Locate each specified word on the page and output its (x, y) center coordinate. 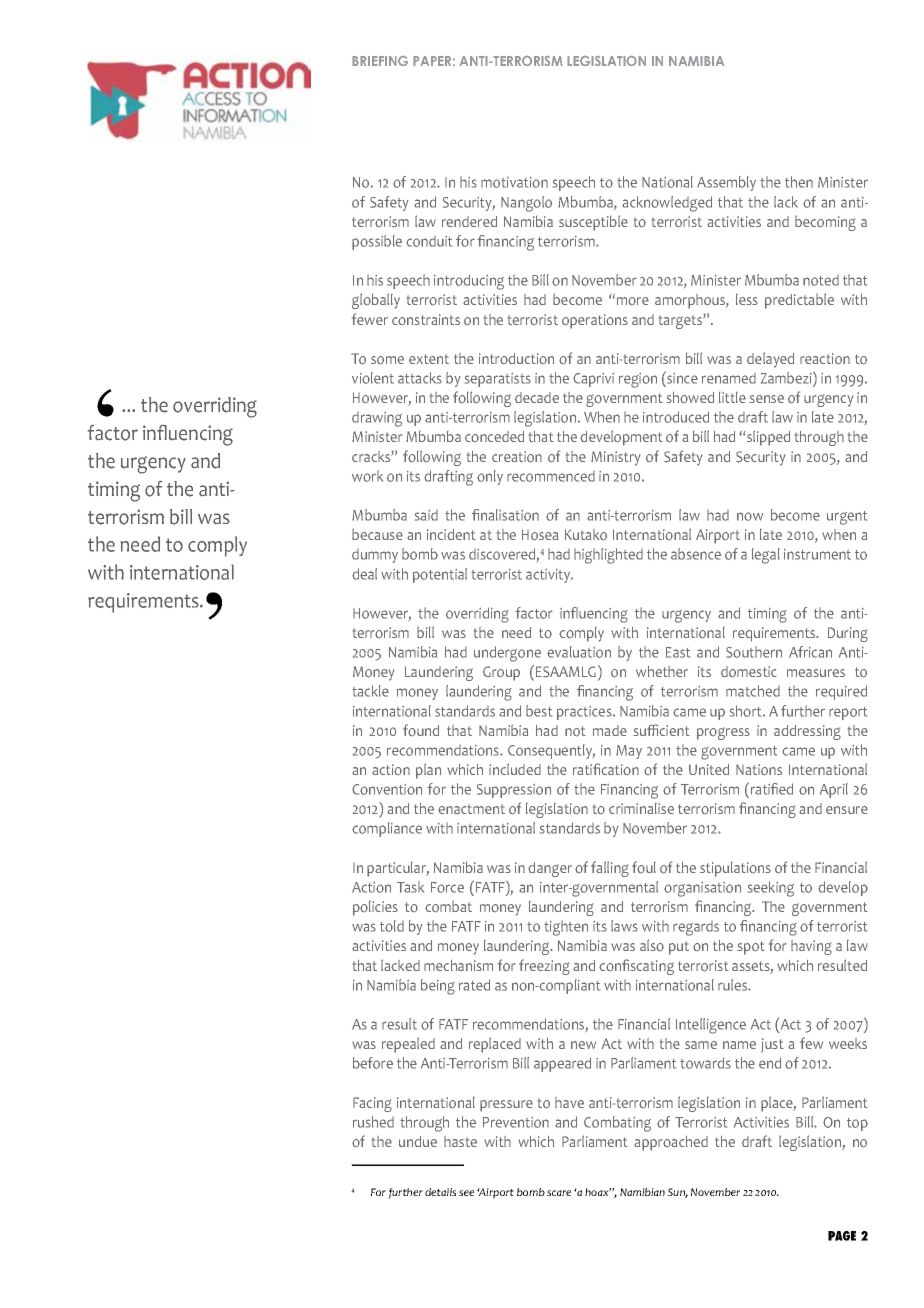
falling (610, 869)
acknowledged (667, 204)
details (440, 1192)
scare (559, 1193)
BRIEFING (380, 60)
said (426, 515)
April (834, 790)
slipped (768, 438)
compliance (387, 829)
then (799, 182)
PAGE (842, 1236)
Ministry (615, 458)
